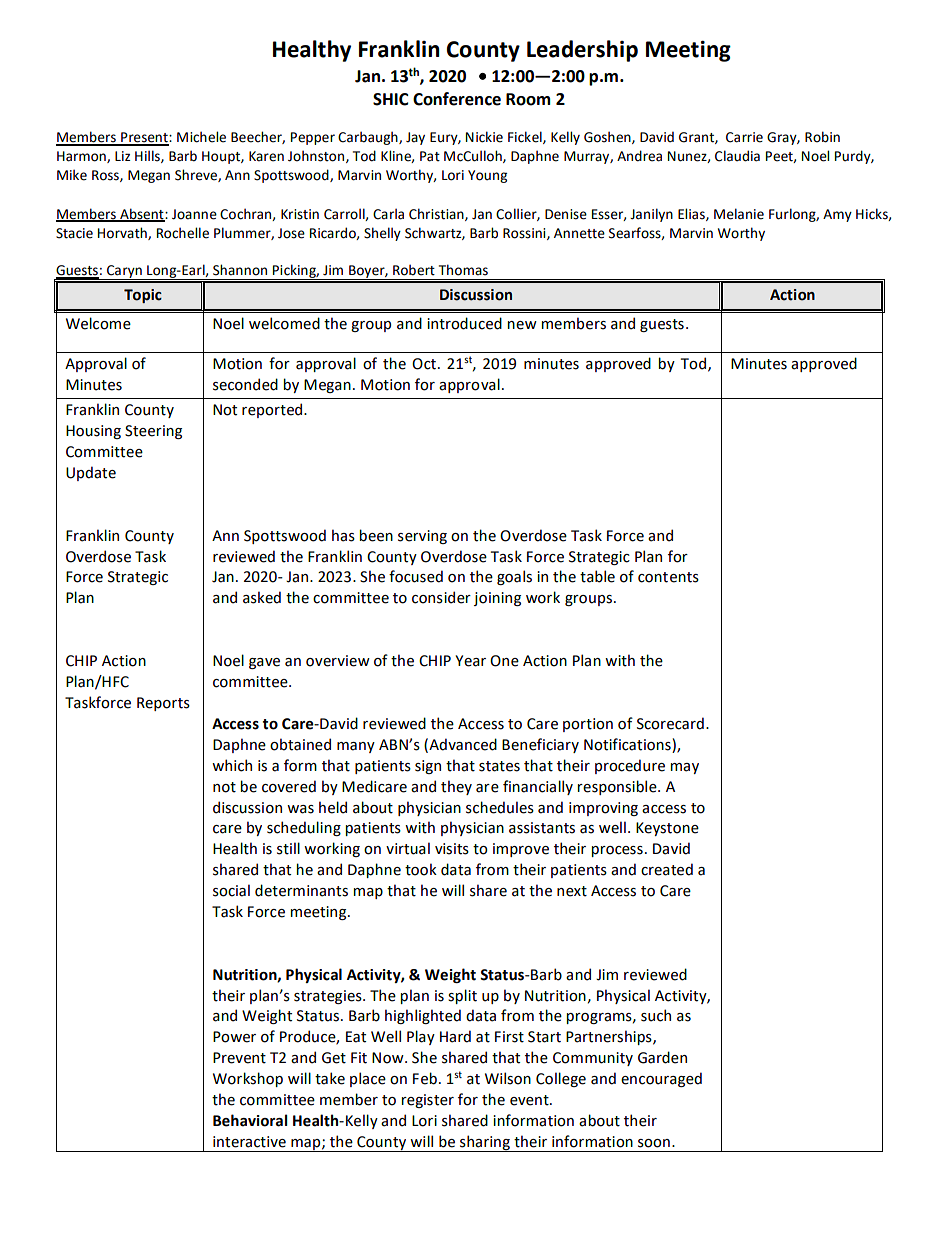 This page has width=952, height=1233. Describe the element at coordinates (250, 1120) in the page. I see `Behavioral` at that location.
